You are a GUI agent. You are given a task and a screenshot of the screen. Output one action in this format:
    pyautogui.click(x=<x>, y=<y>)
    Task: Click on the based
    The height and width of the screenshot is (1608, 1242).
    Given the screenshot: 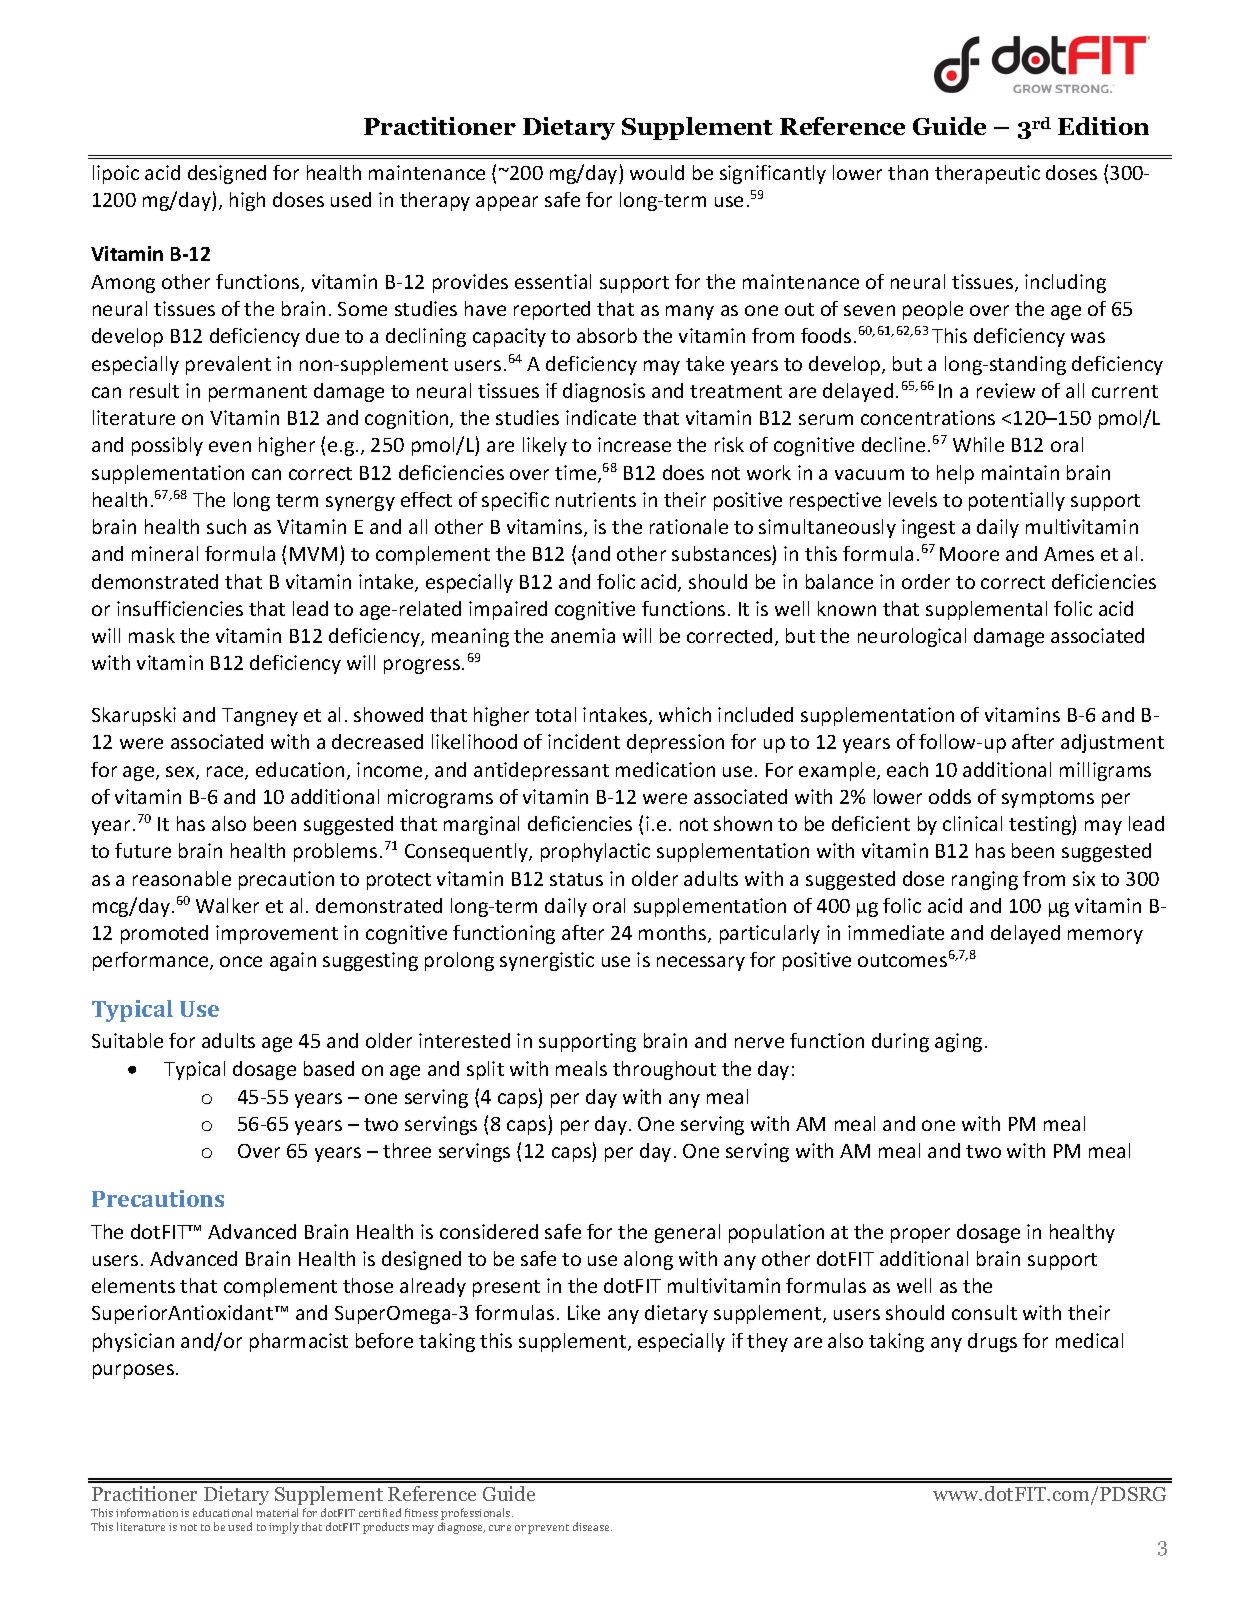 What is the action you would take?
    pyautogui.click(x=329, y=1068)
